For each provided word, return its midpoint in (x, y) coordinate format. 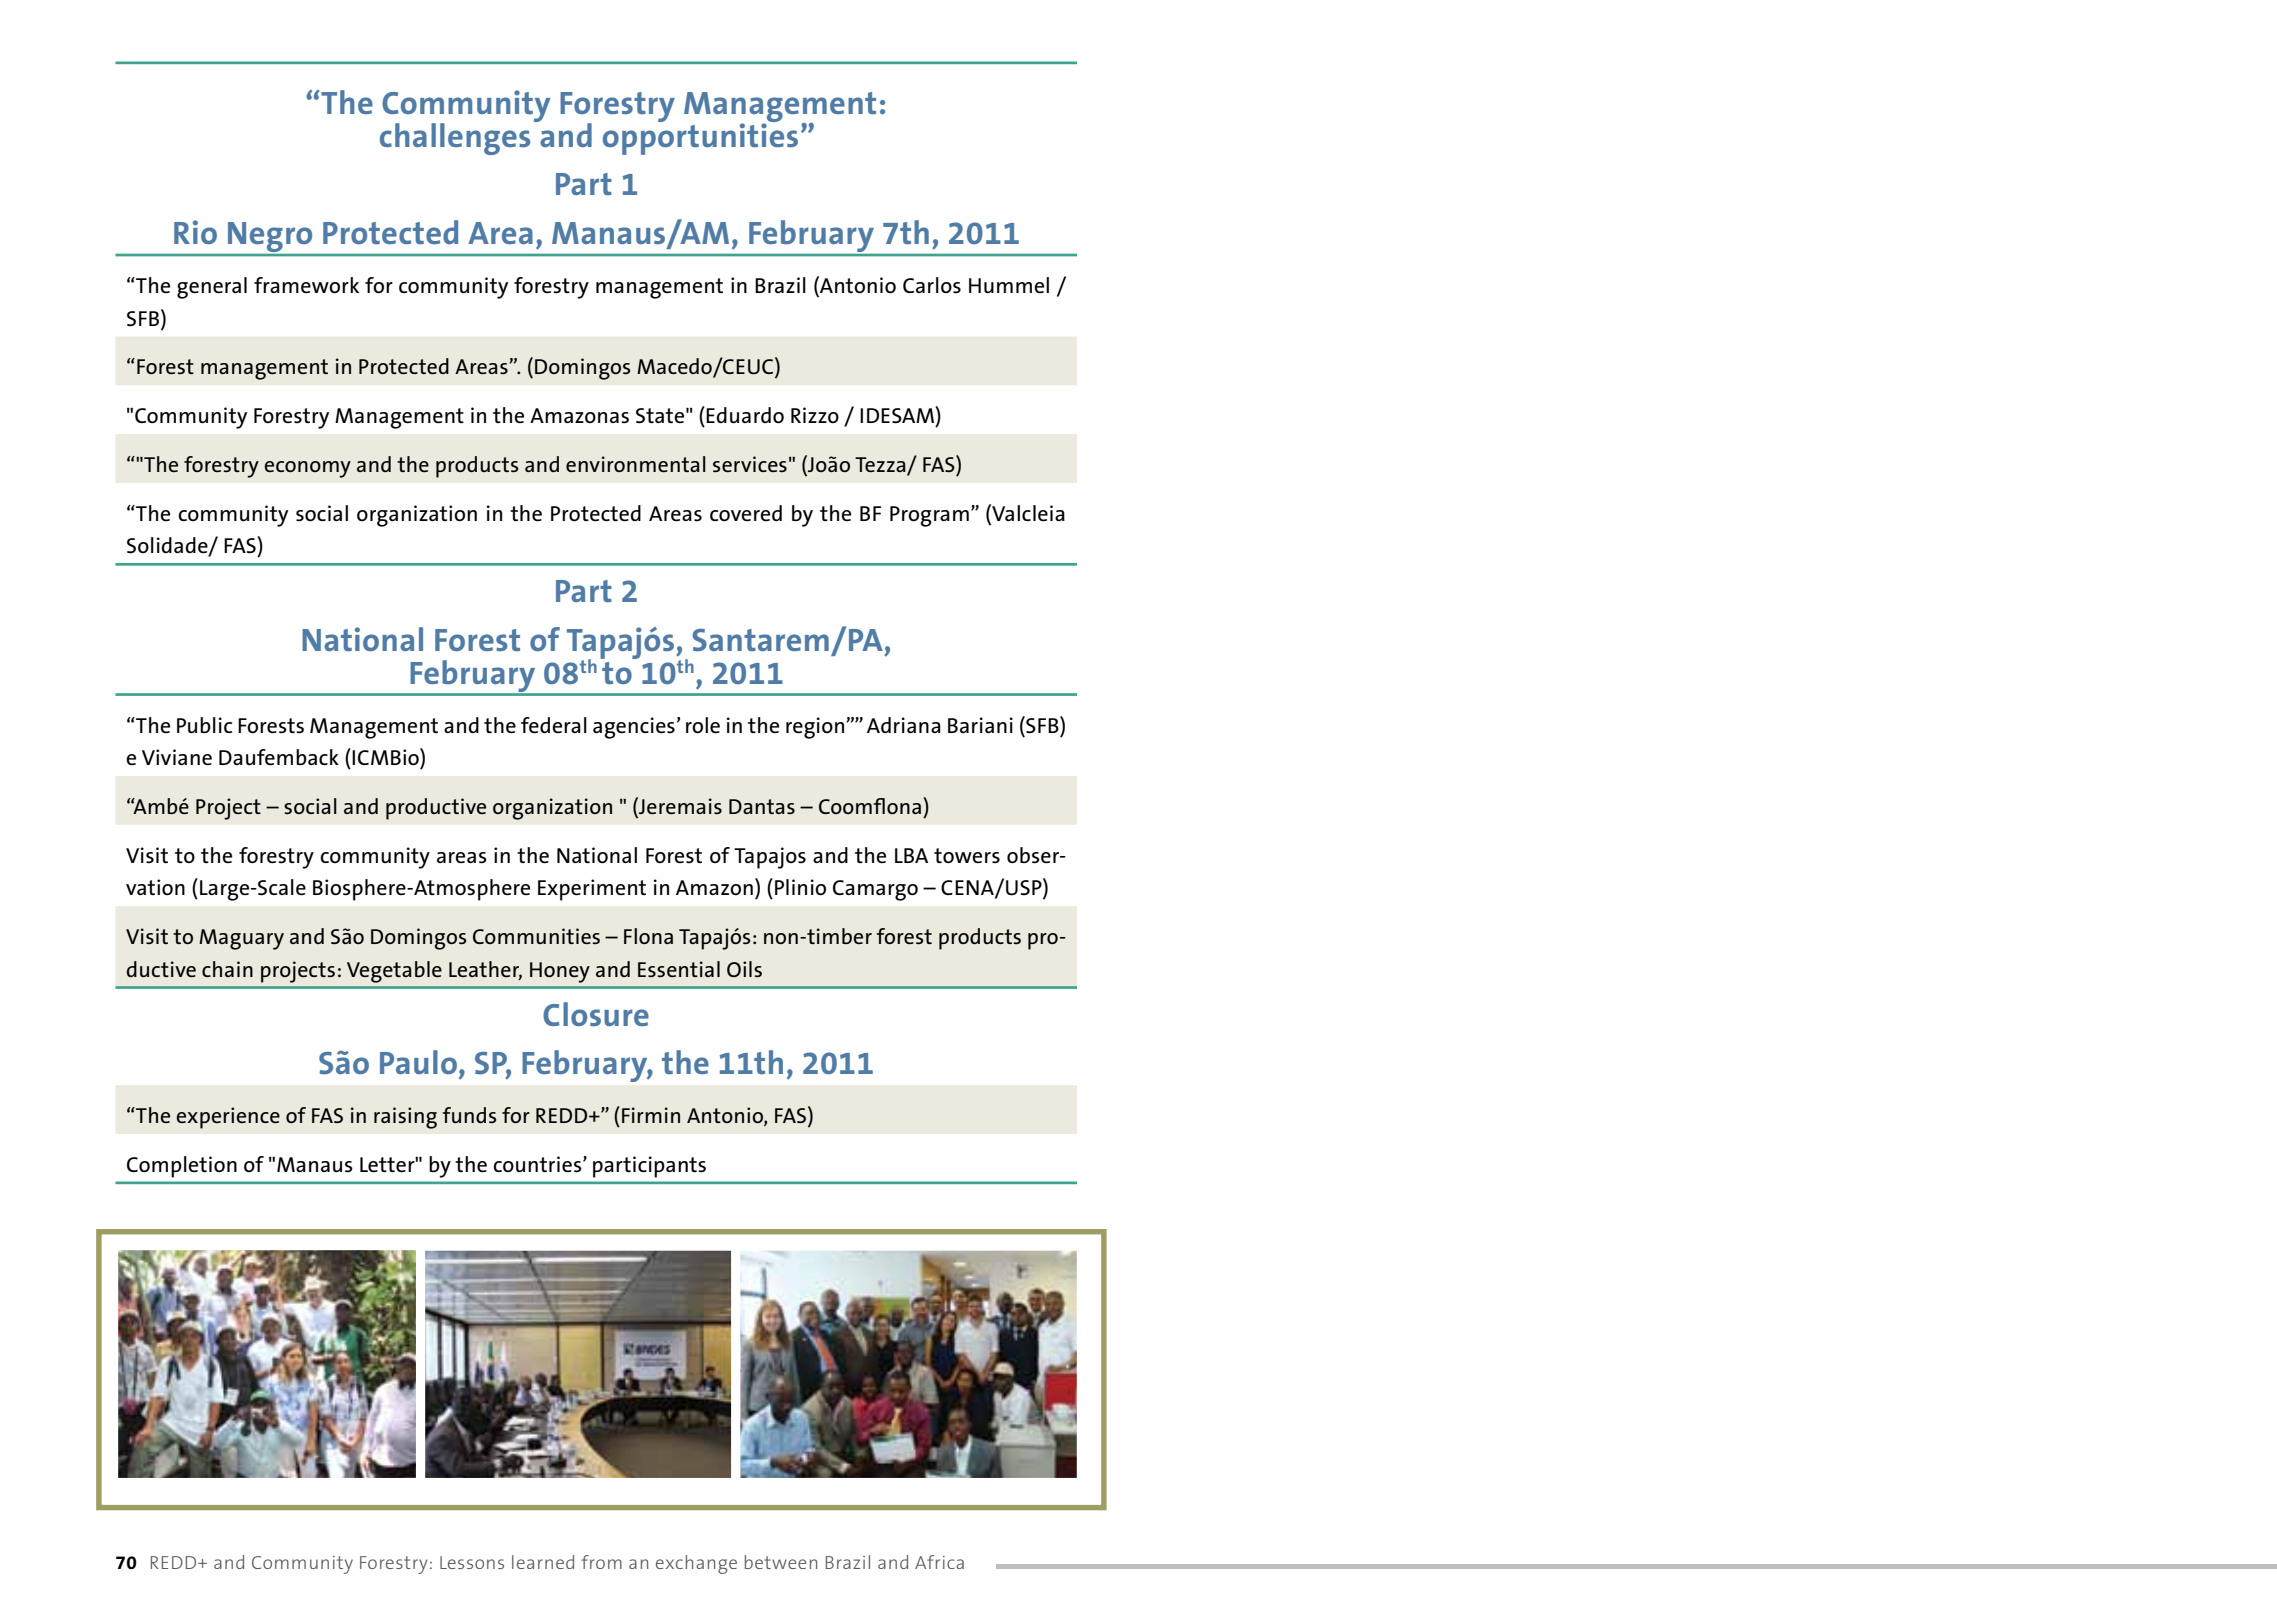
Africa (939, 1562)
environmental (636, 464)
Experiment (592, 890)
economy (307, 469)
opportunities (700, 137)
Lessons (472, 1562)
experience (228, 1118)
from (601, 1562)
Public (204, 725)
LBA (911, 855)
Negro (270, 238)
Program (929, 516)
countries (538, 1164)
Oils (744, 969)
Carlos (932, 285)
